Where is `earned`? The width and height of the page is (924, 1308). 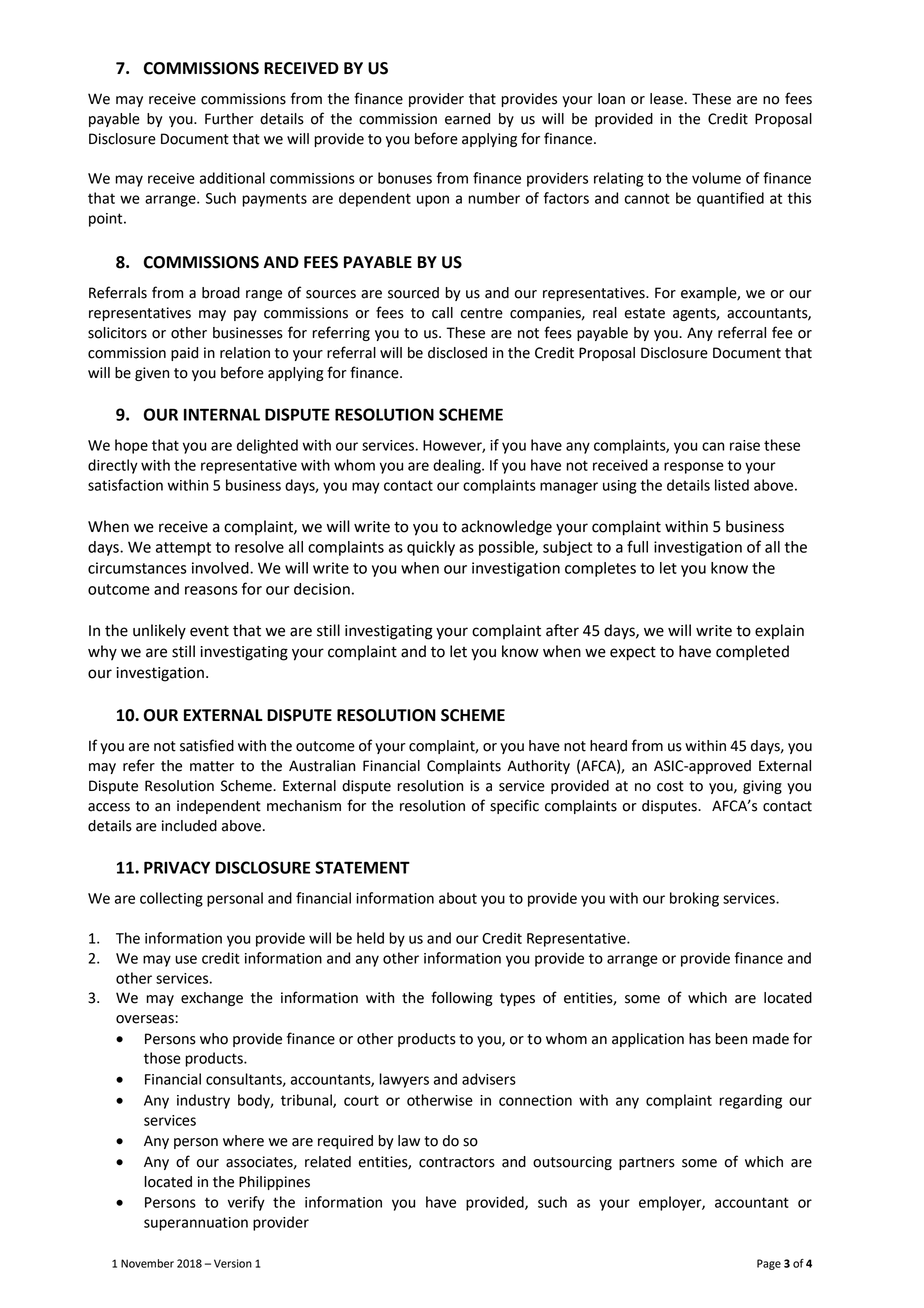 earned is located at coordinates (467, 119).
